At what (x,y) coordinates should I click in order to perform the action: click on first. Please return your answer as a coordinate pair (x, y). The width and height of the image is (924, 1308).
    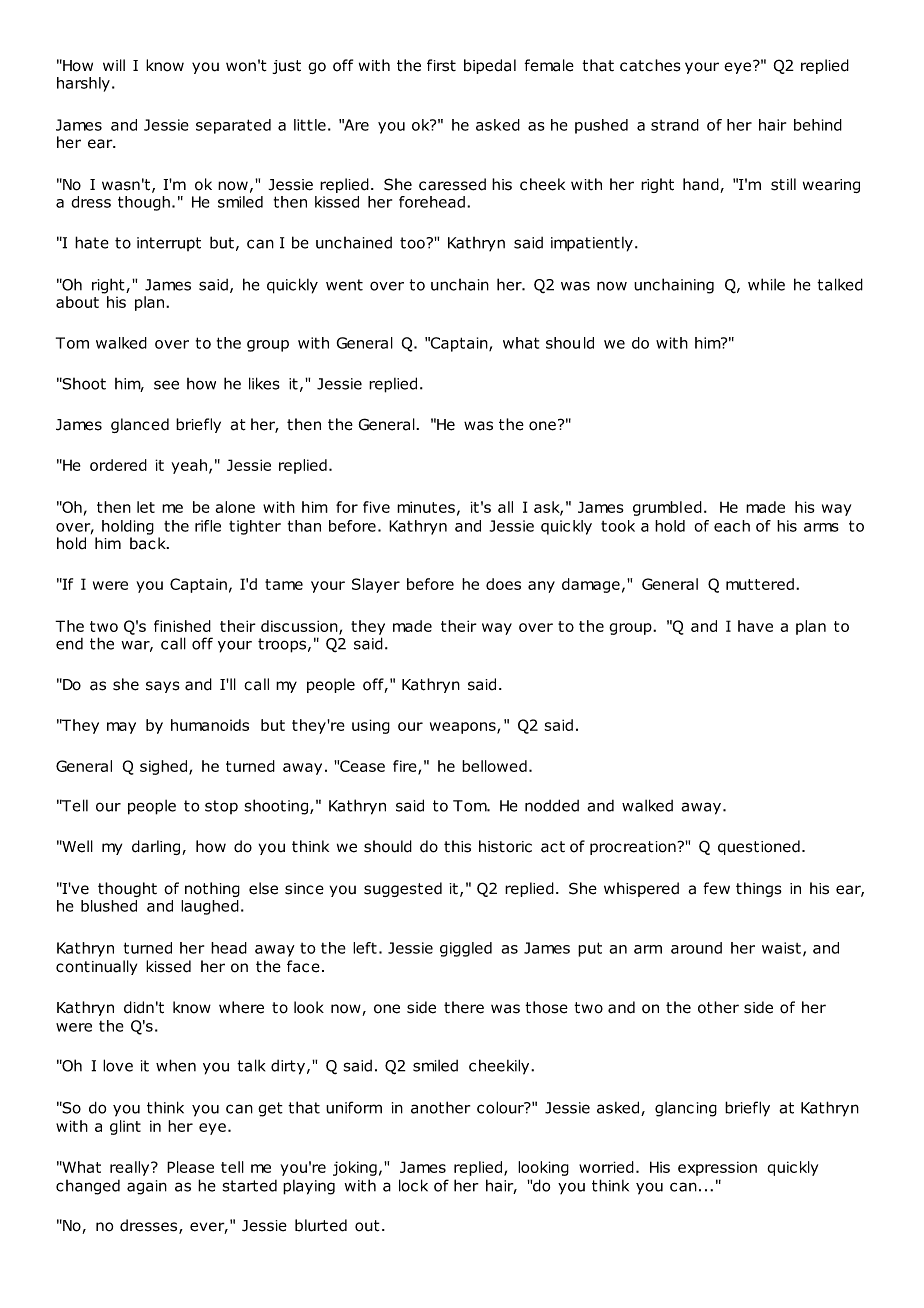
    Looking at the image, I should click on (441, 65).
